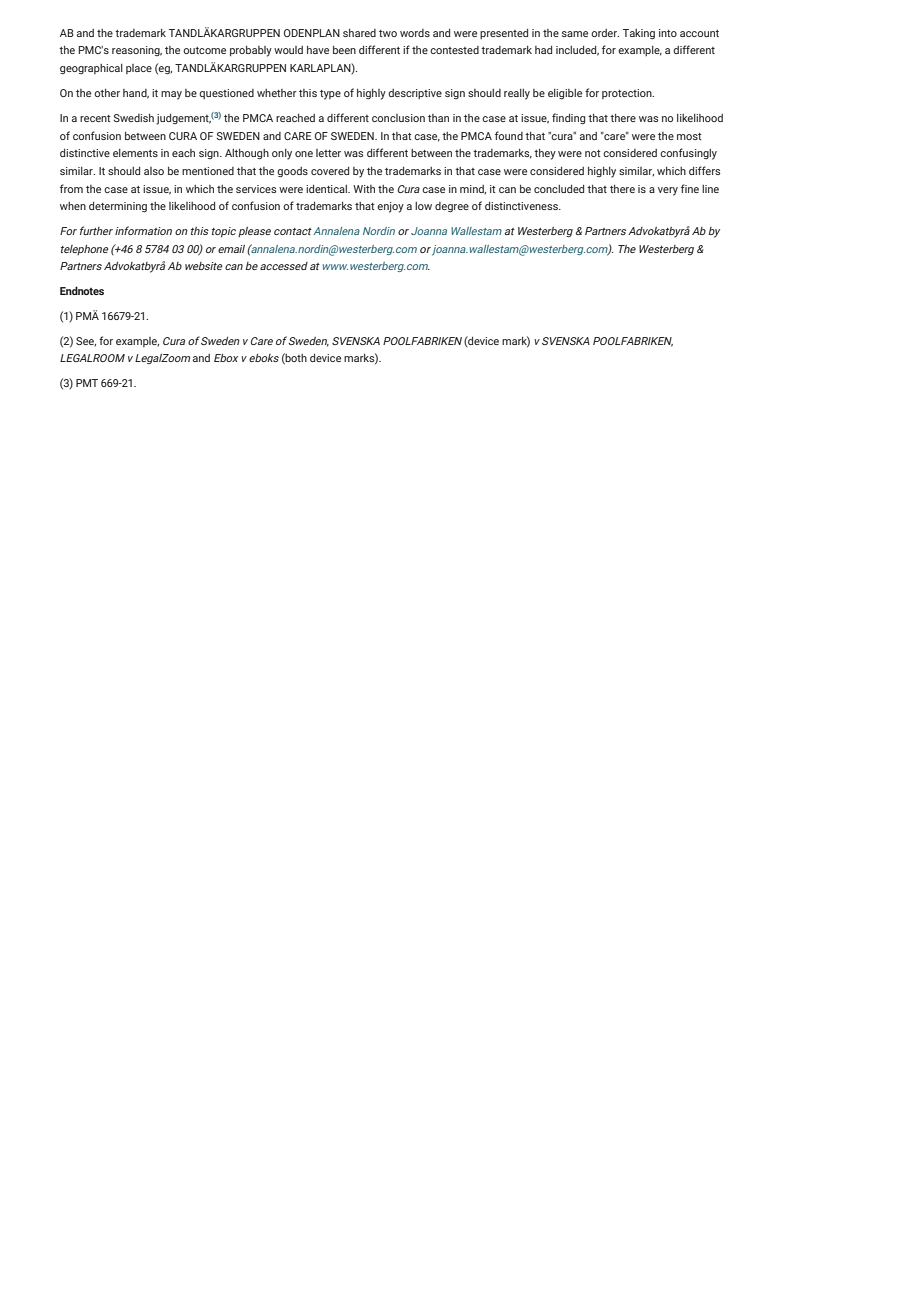 Image resolution: width=924 pixels, height=1308 pixels. Describe the element at coordinates (86, 341) in the image. I see `See` at that location.
